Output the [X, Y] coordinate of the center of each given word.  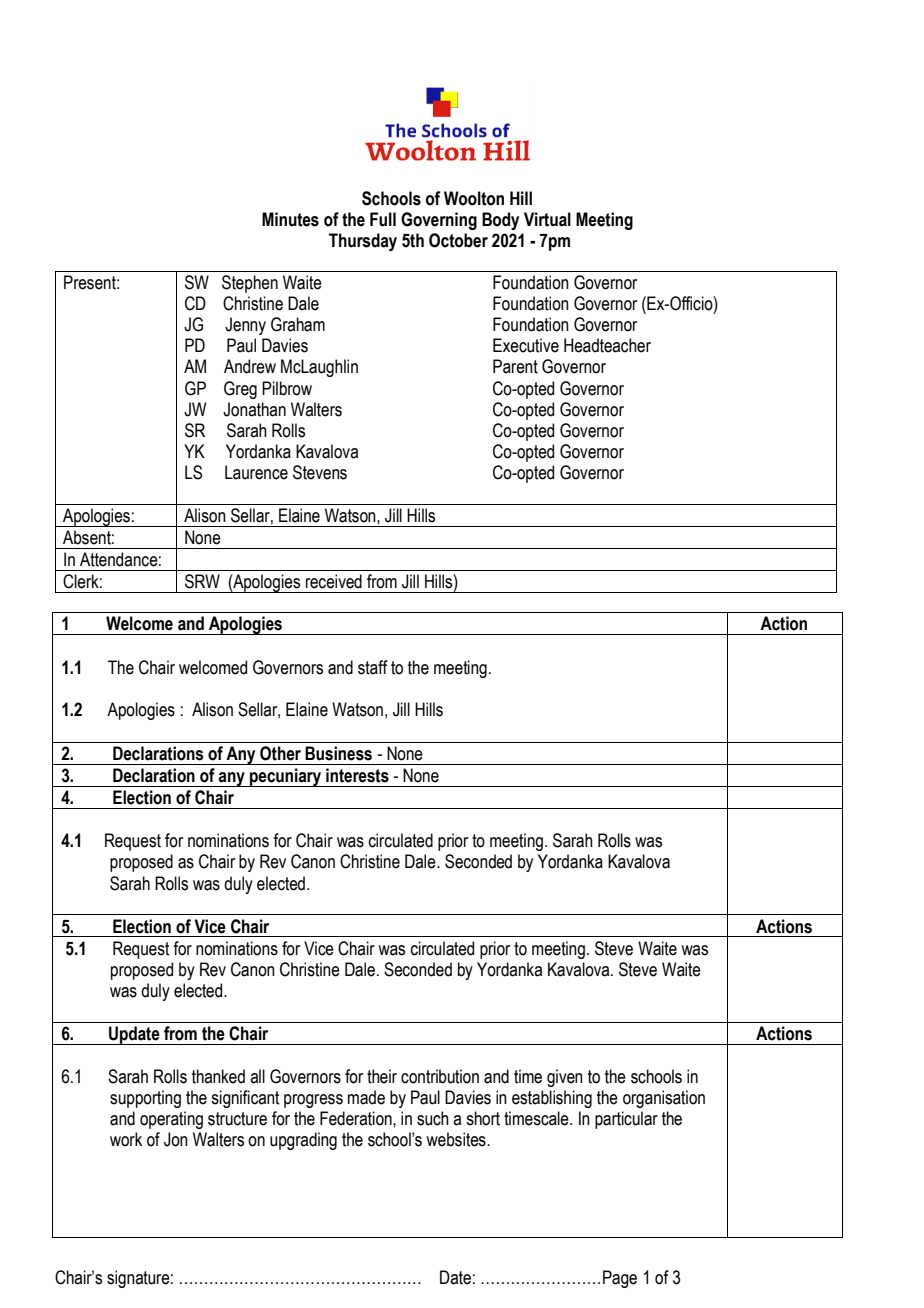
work [126, 1139]
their [382, 1076]
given [565, 1078]
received [334, 581]
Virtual [547, 219]
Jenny [245, 326]
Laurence [256, 472]
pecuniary [286, 777]
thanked [218, 1076]
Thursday [363, 242]
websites [457, 1139]
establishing [552, 1099]
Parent [515, 366]
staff [373, 667]
